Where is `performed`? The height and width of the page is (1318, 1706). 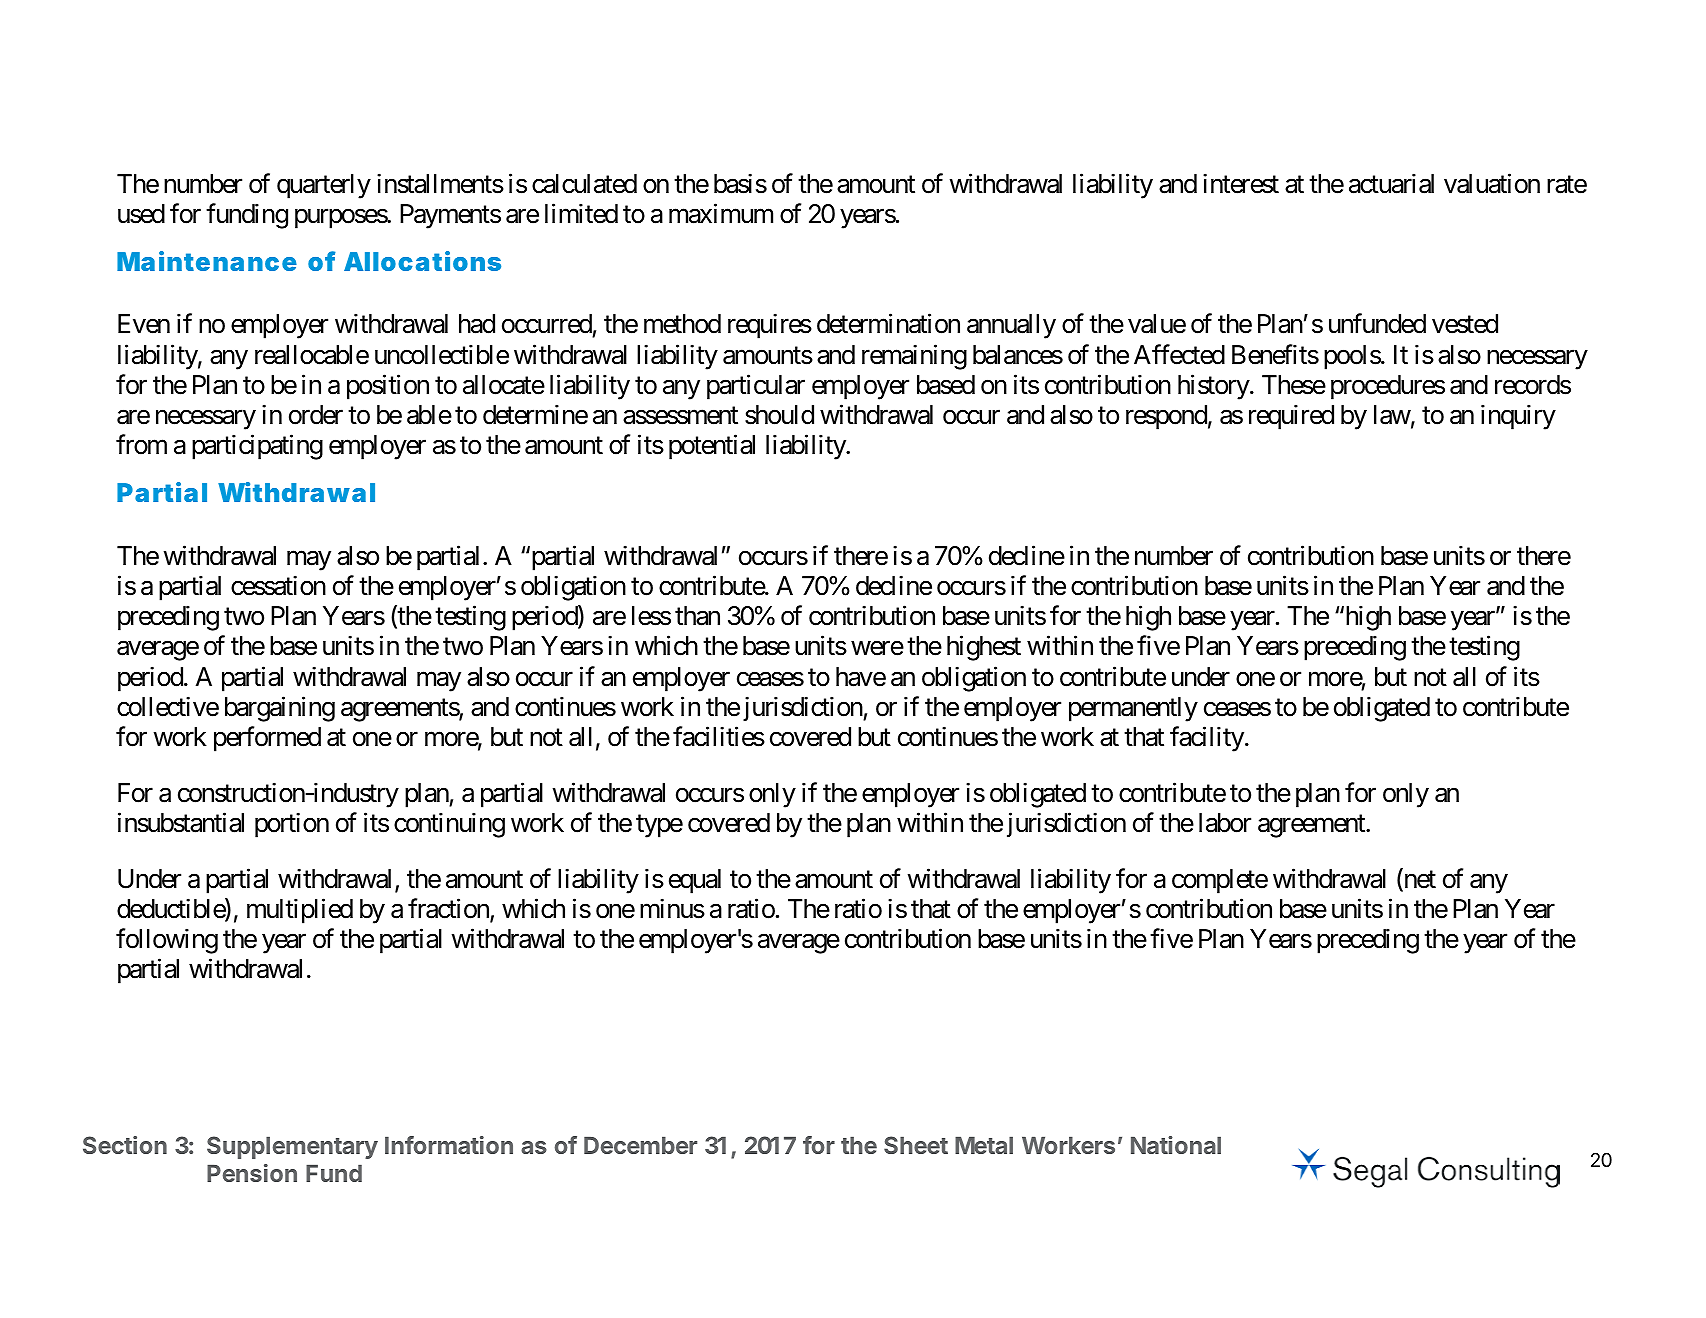 performed is located at coordinates (267, 739).
